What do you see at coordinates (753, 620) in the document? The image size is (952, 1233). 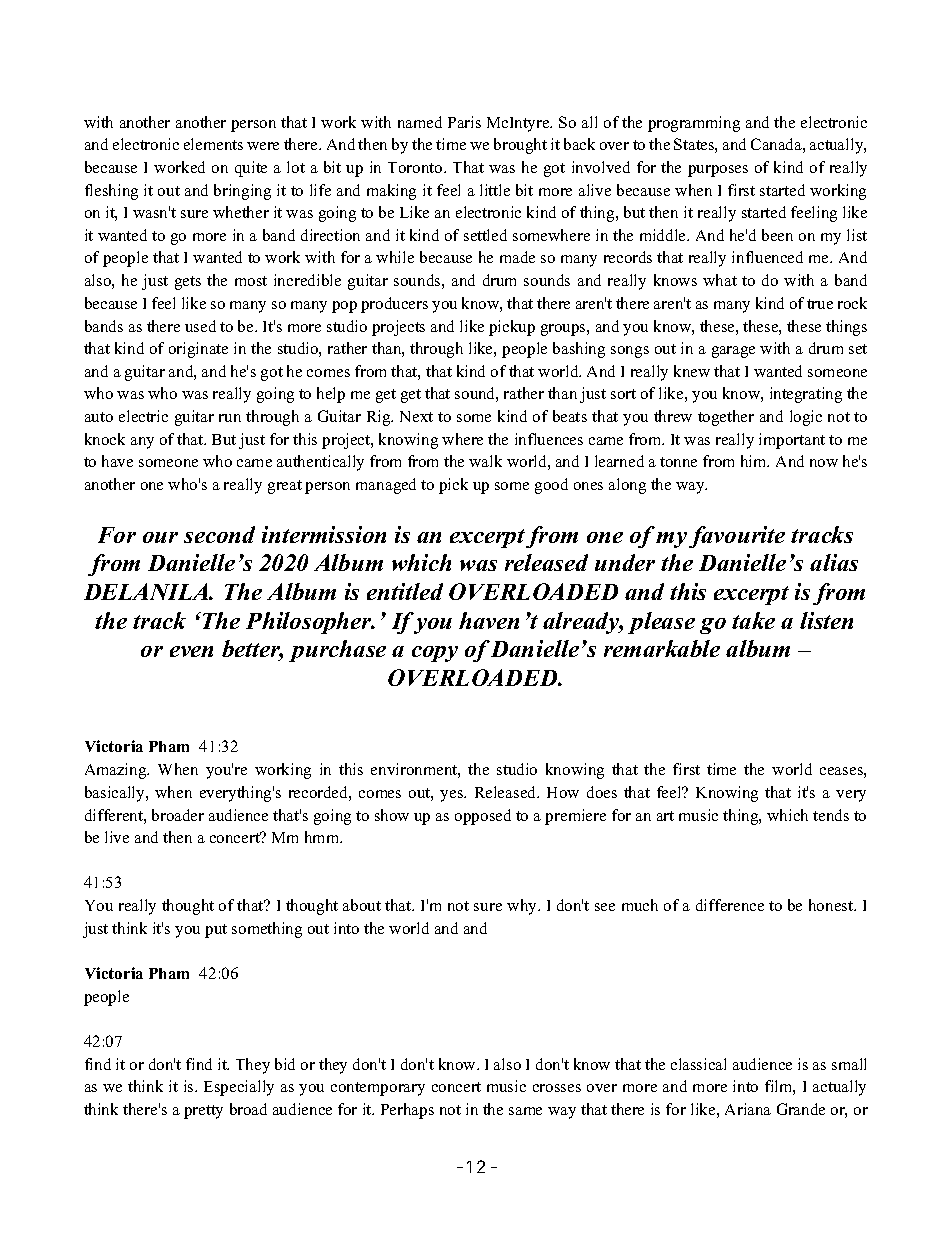 I see `take` at bounding box center [753, 620].
